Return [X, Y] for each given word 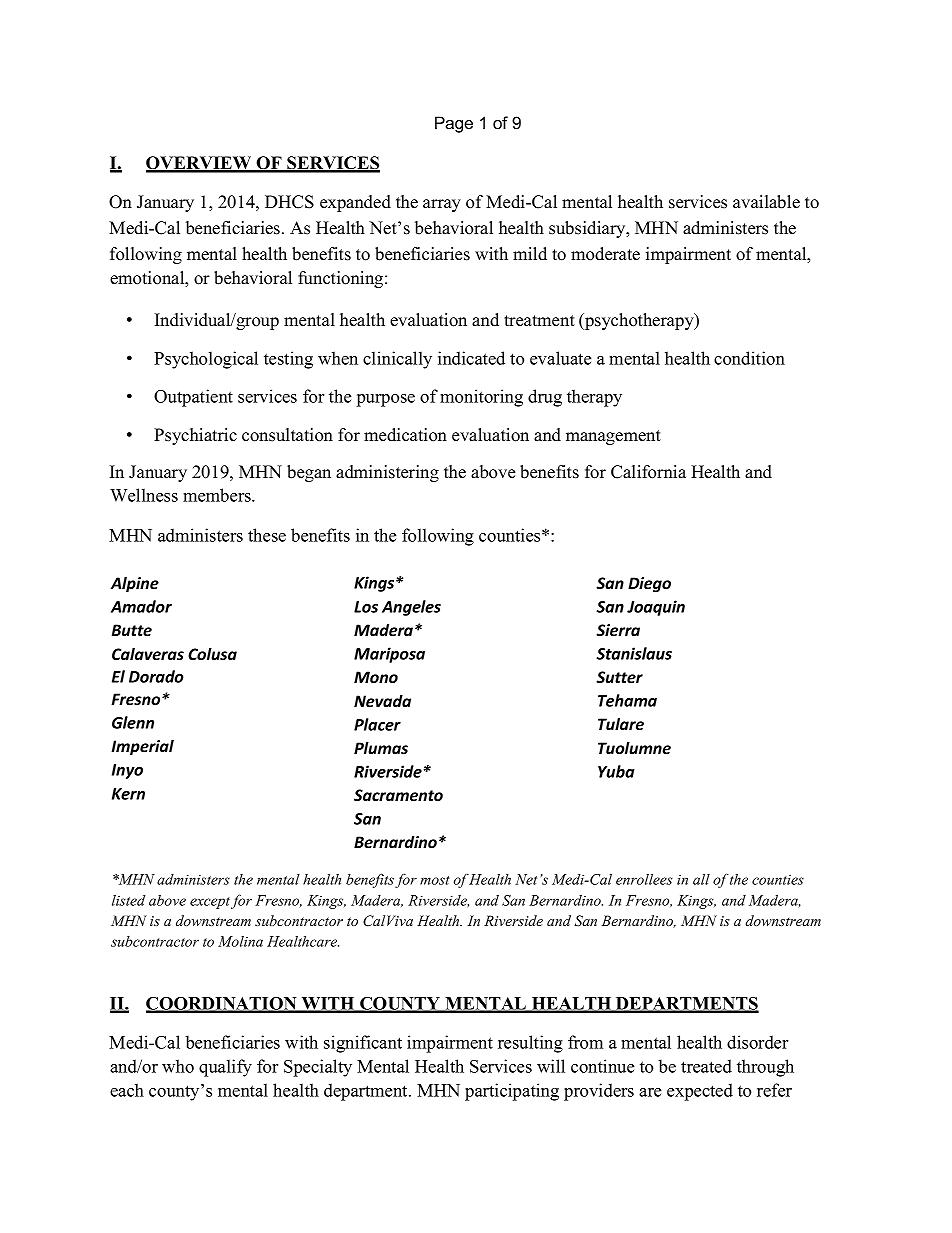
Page [454, 124]
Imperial [142, 747]
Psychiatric [195, 436]
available [766, 202]
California [648, 472]
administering [387, 473]
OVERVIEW [200, 164]
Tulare [621, 724]
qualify [225, 1068]
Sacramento [398, 795]
